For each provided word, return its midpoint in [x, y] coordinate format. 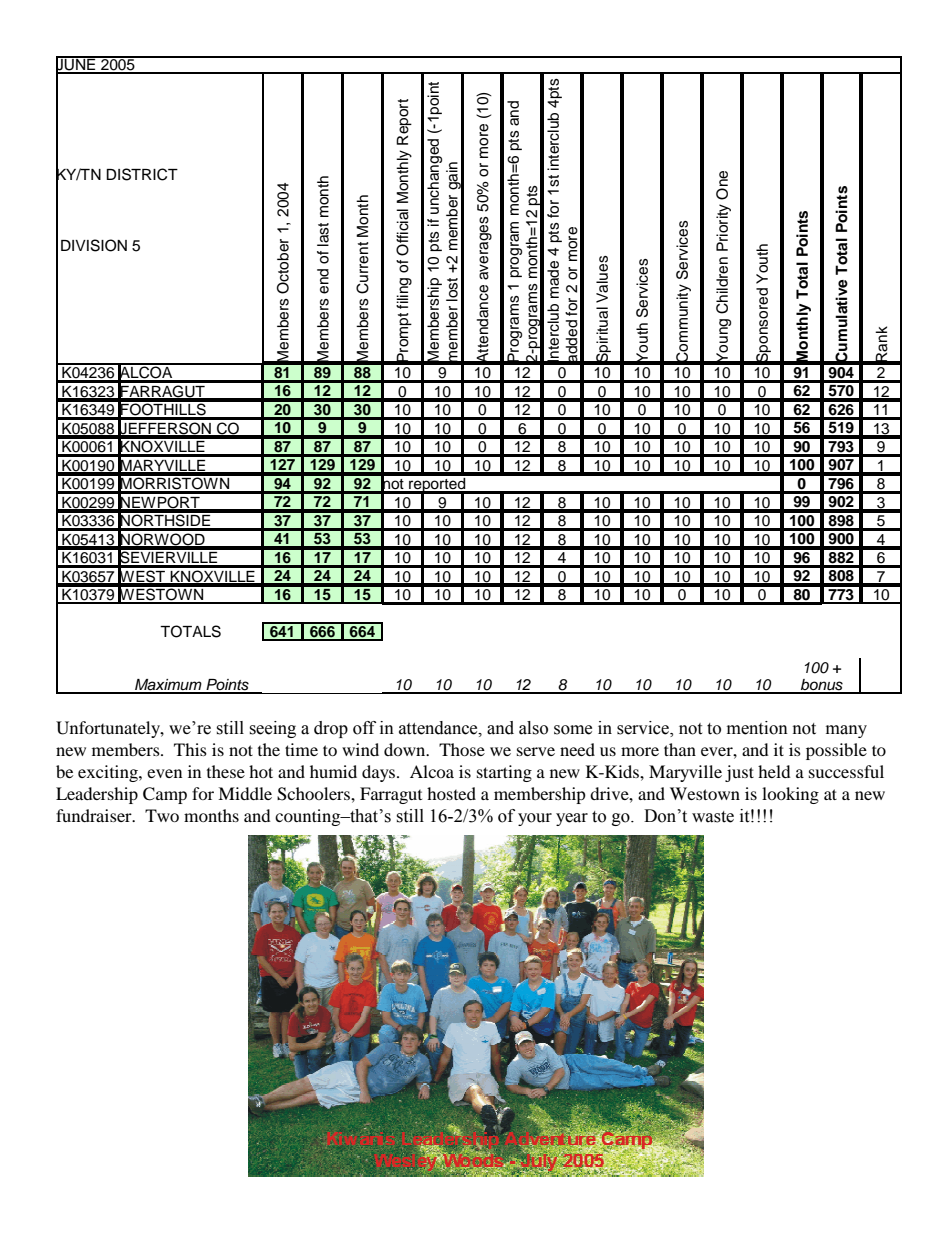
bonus [822, 686]
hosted [451, 793]
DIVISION [94, 245]
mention [757, 728]
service [644, 728]
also [533, 728]
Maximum [168, 686]
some [573, 730]
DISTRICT [142, 174]
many [846, 731]
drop [331, 729]
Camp [165, 795]
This [190, 749]
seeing [272, 729]
